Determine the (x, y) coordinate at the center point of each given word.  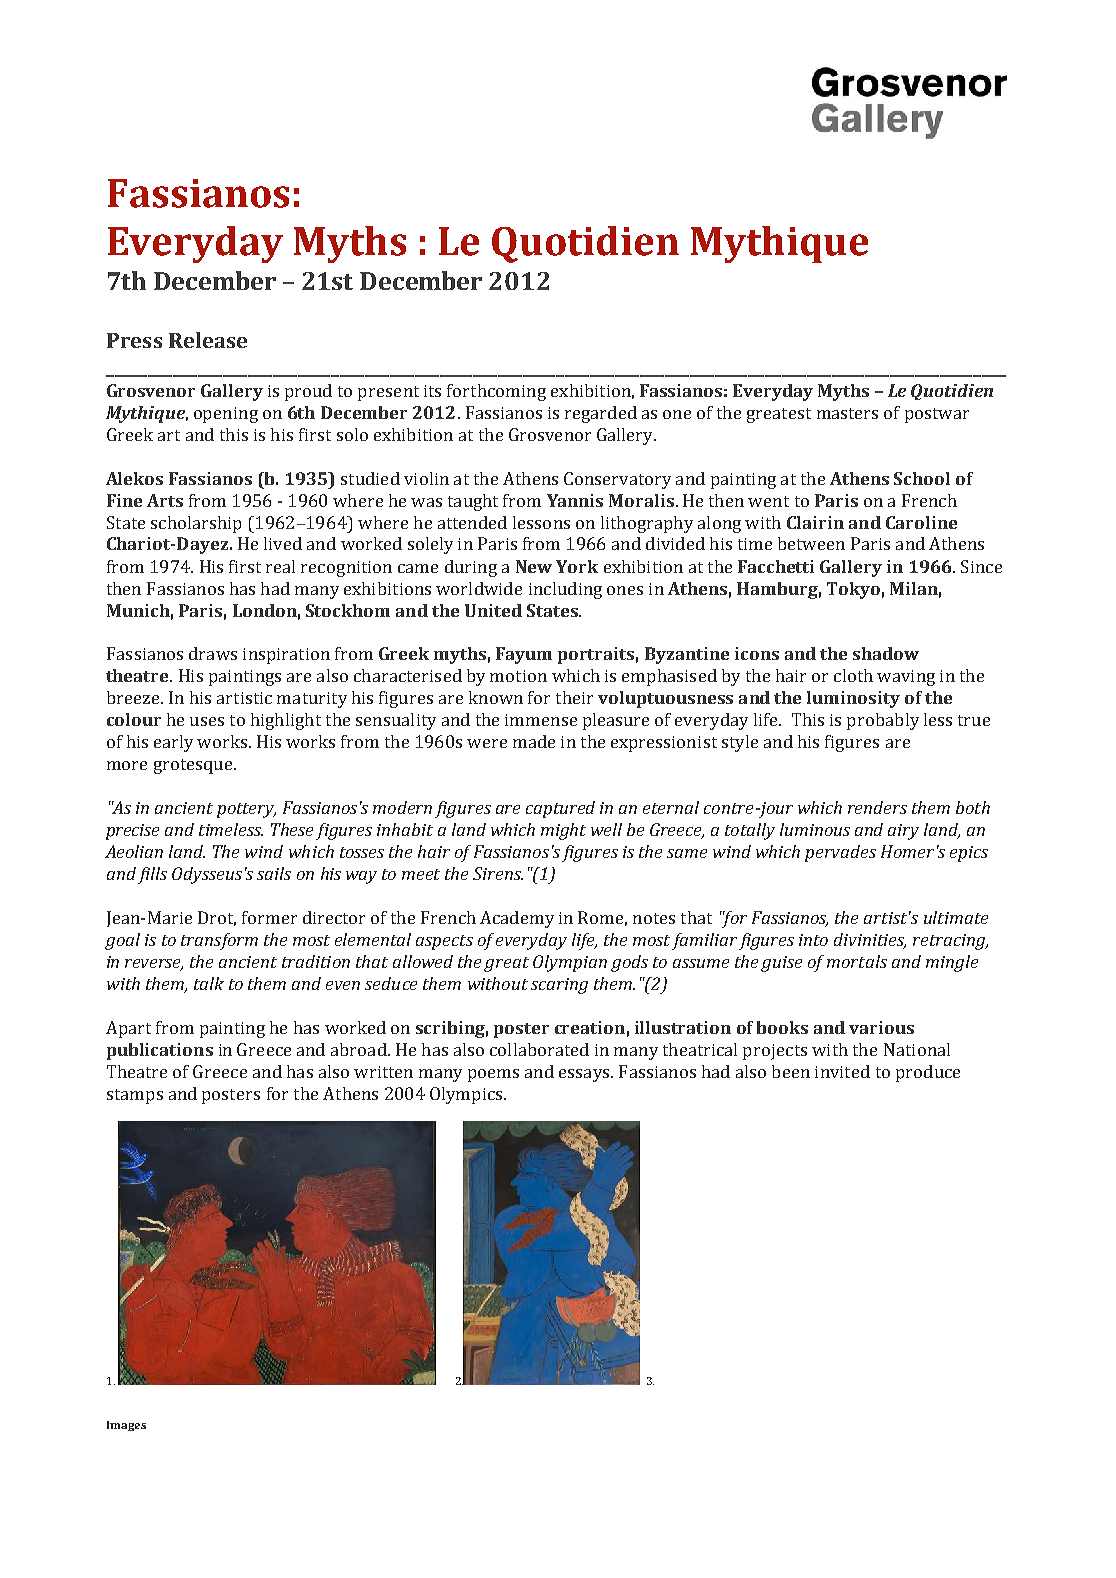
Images (126, 1426)
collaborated (539, 1049)
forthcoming (496, 392)
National (917, 1049)
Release (208, 340)
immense (541, 720)
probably (883, 721)
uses (207, 721)
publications (160, 1051)
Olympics (467, 1095)
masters (847, 413)
